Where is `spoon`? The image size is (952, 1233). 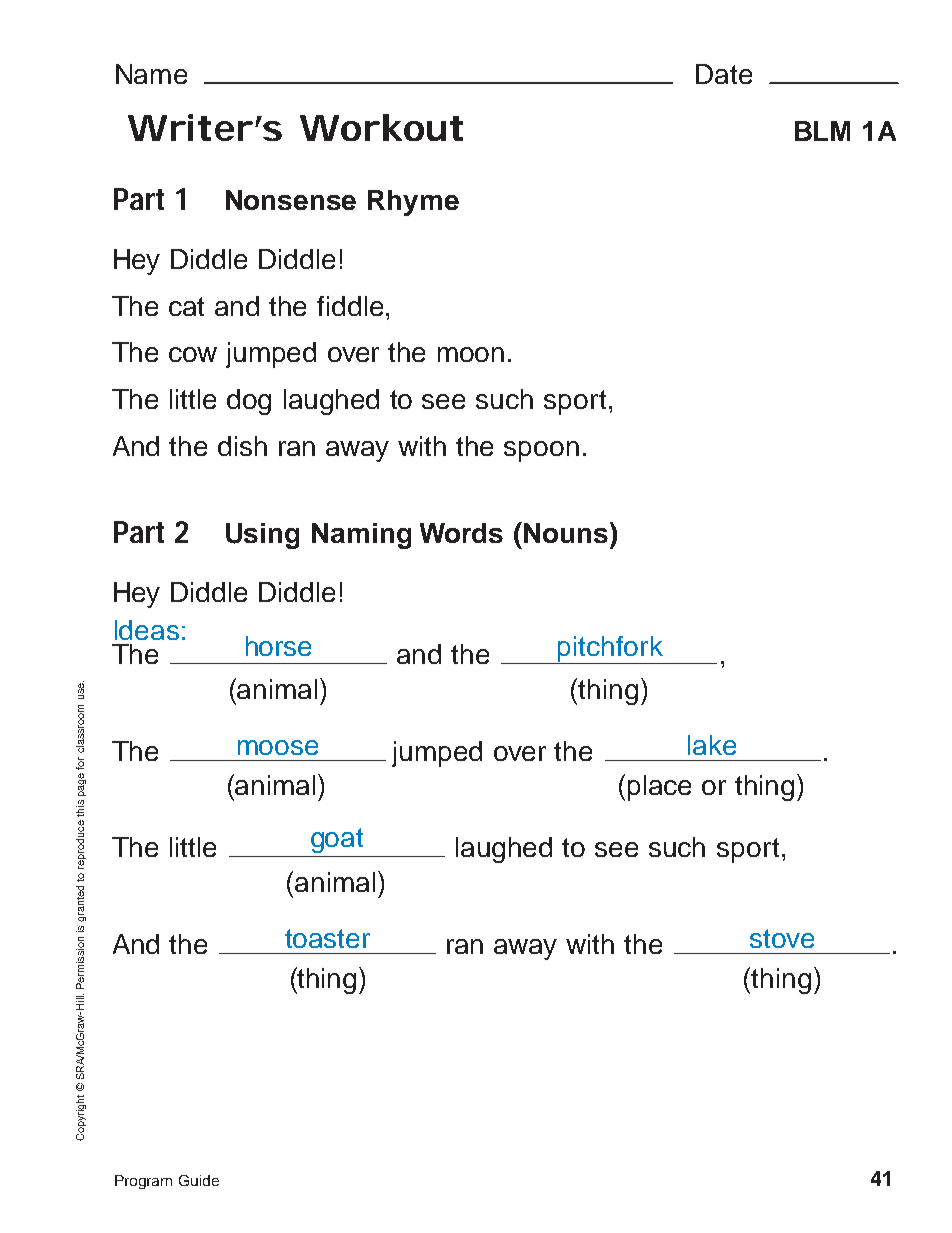
spoon is located at coordinates (541, 451).
